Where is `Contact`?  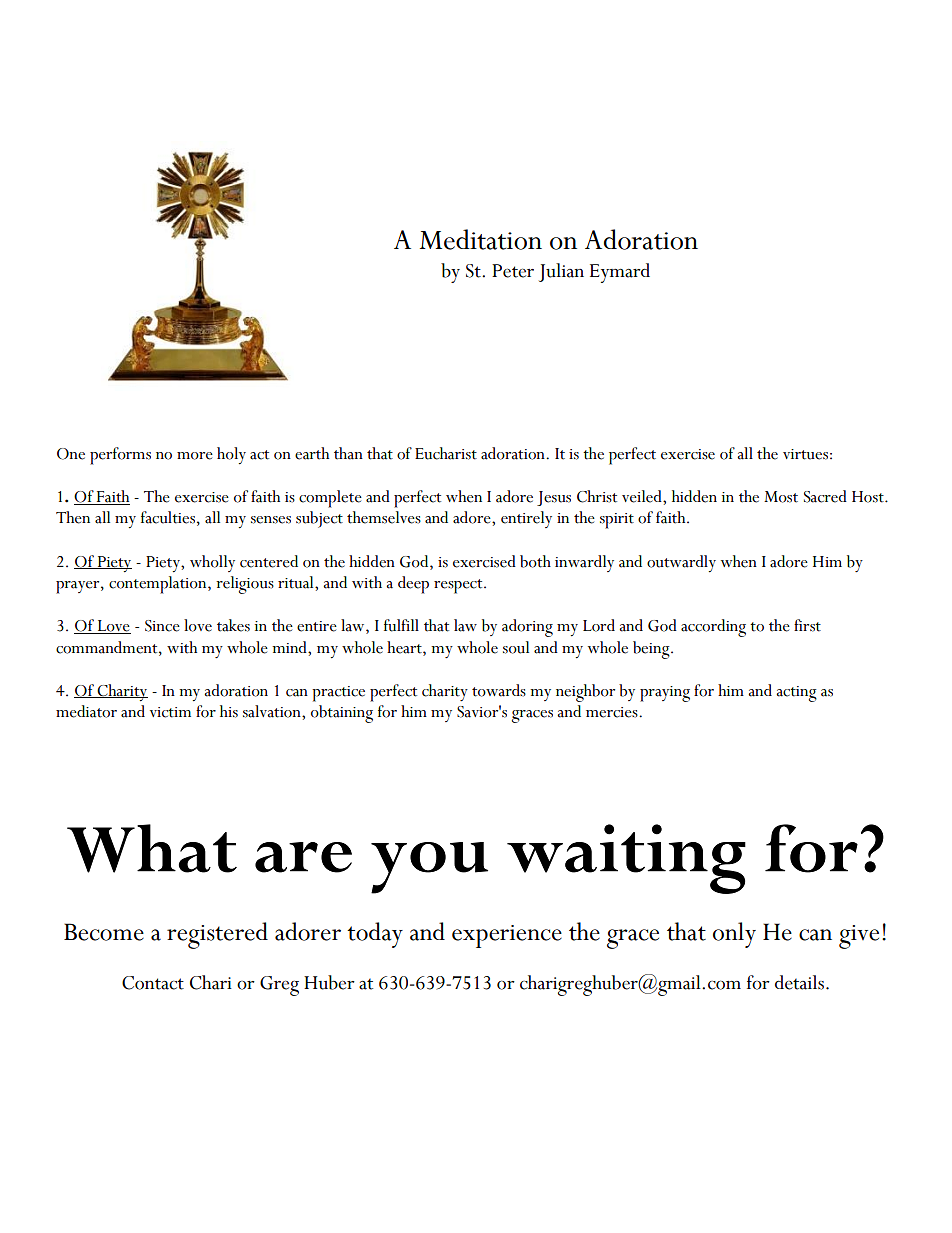 Contact is located at coordinates (153, 983).
